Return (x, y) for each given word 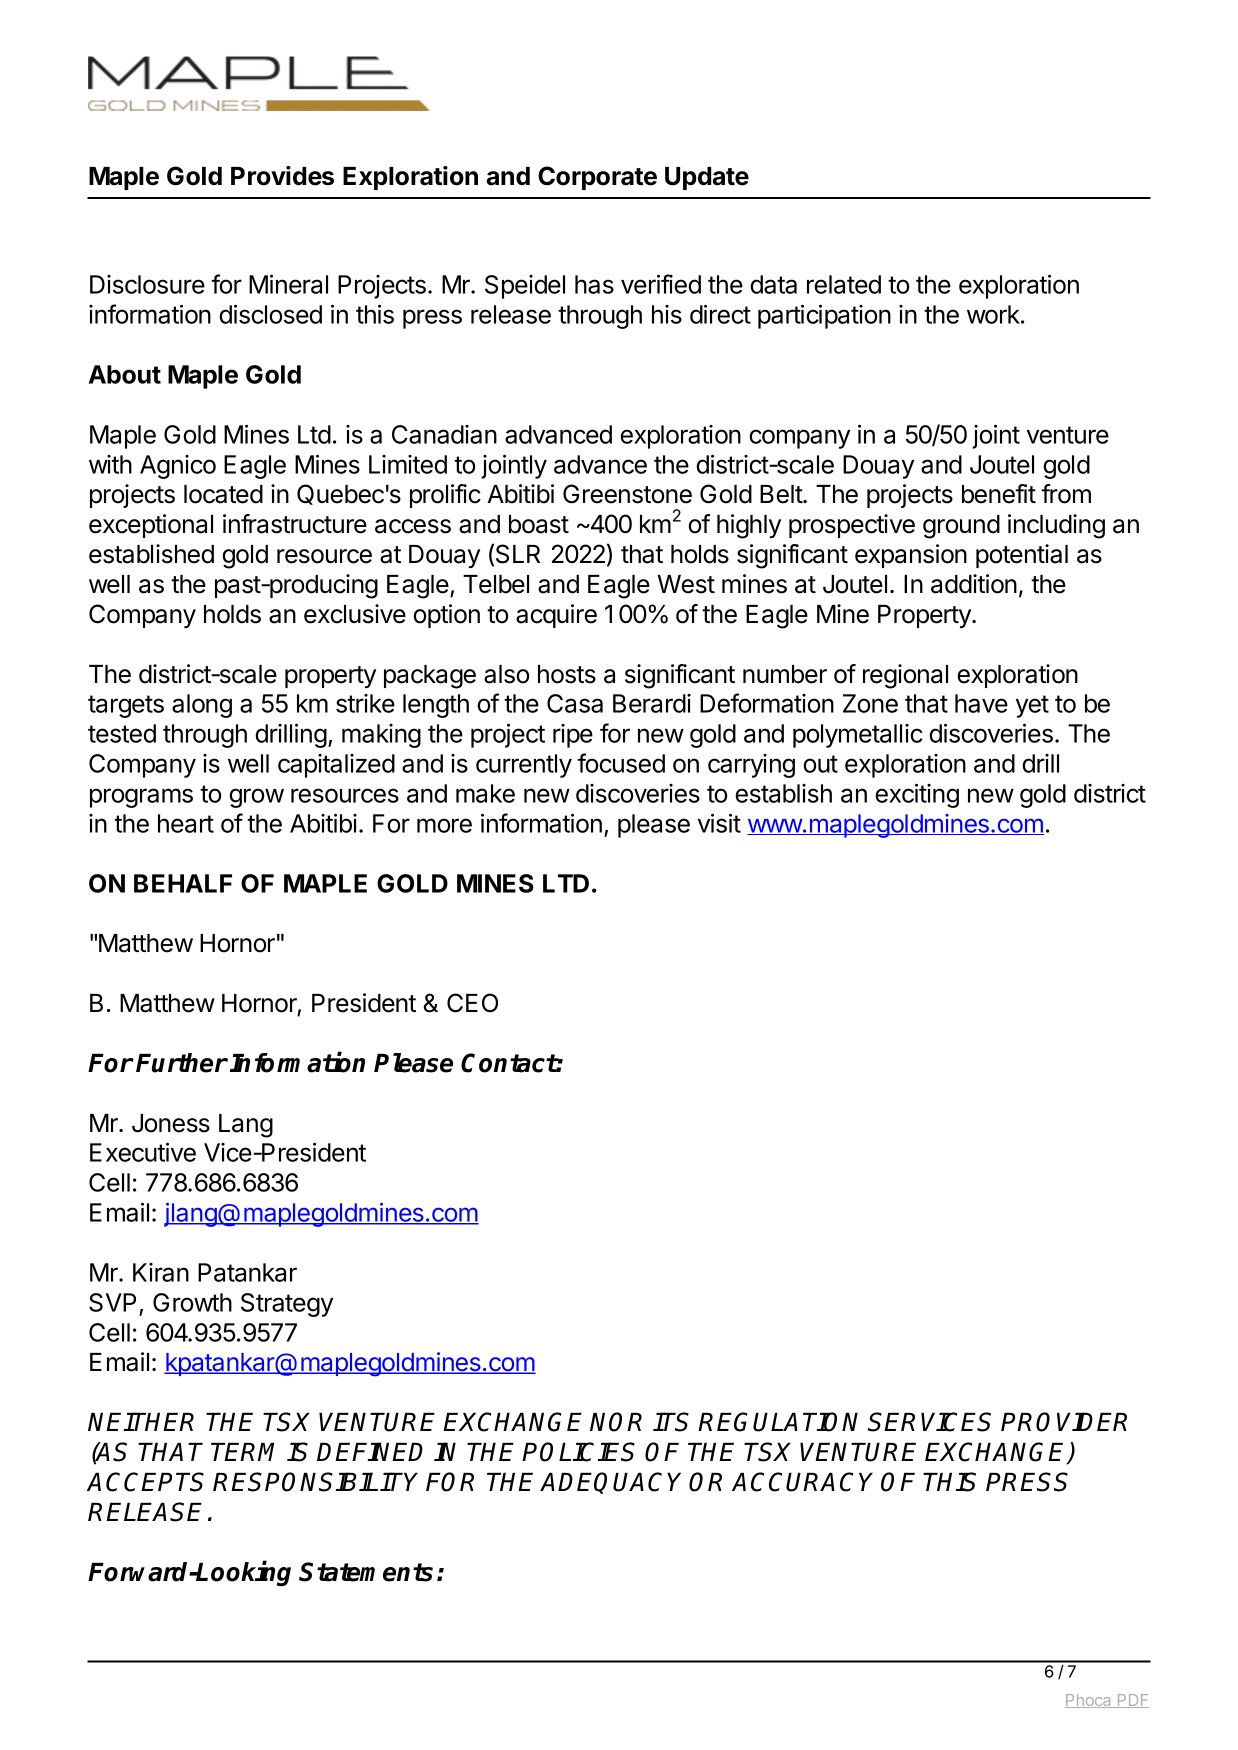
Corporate (597, 178)
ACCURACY (802, 1482)
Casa (575, 703)
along (202, 706)
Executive (143, 1152)
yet (1032, 706)
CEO (472, 1003)
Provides (282, 176)
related (844, 284)
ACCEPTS (145, 1482)
